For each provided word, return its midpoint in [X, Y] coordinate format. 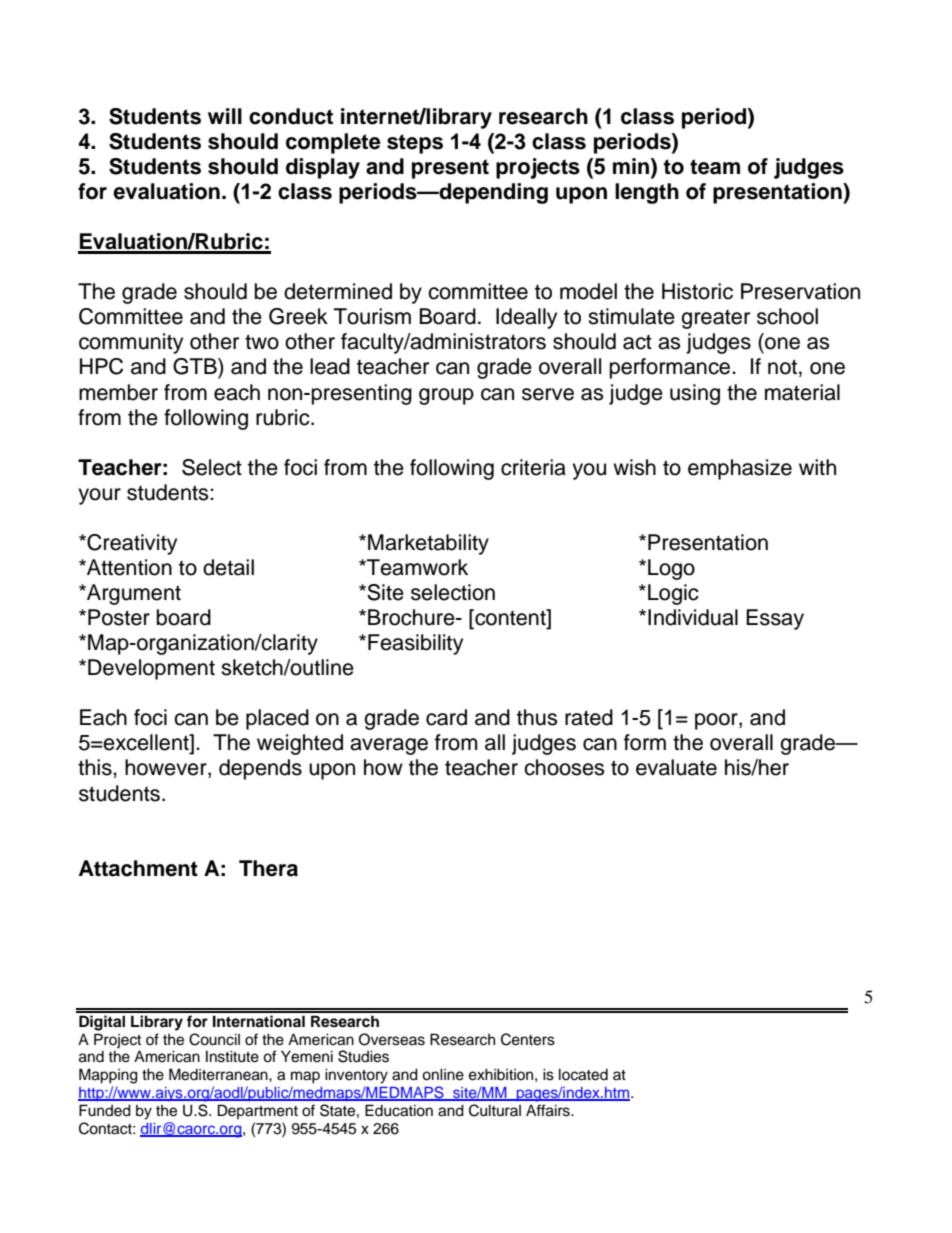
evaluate [676, 767]
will [225, 116]
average [389, 746]
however [167, 768]
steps [415, 144]
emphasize [740, 469]
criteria [533, 467]
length [647, 193]
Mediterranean [219, 1074]
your [99, 496]
